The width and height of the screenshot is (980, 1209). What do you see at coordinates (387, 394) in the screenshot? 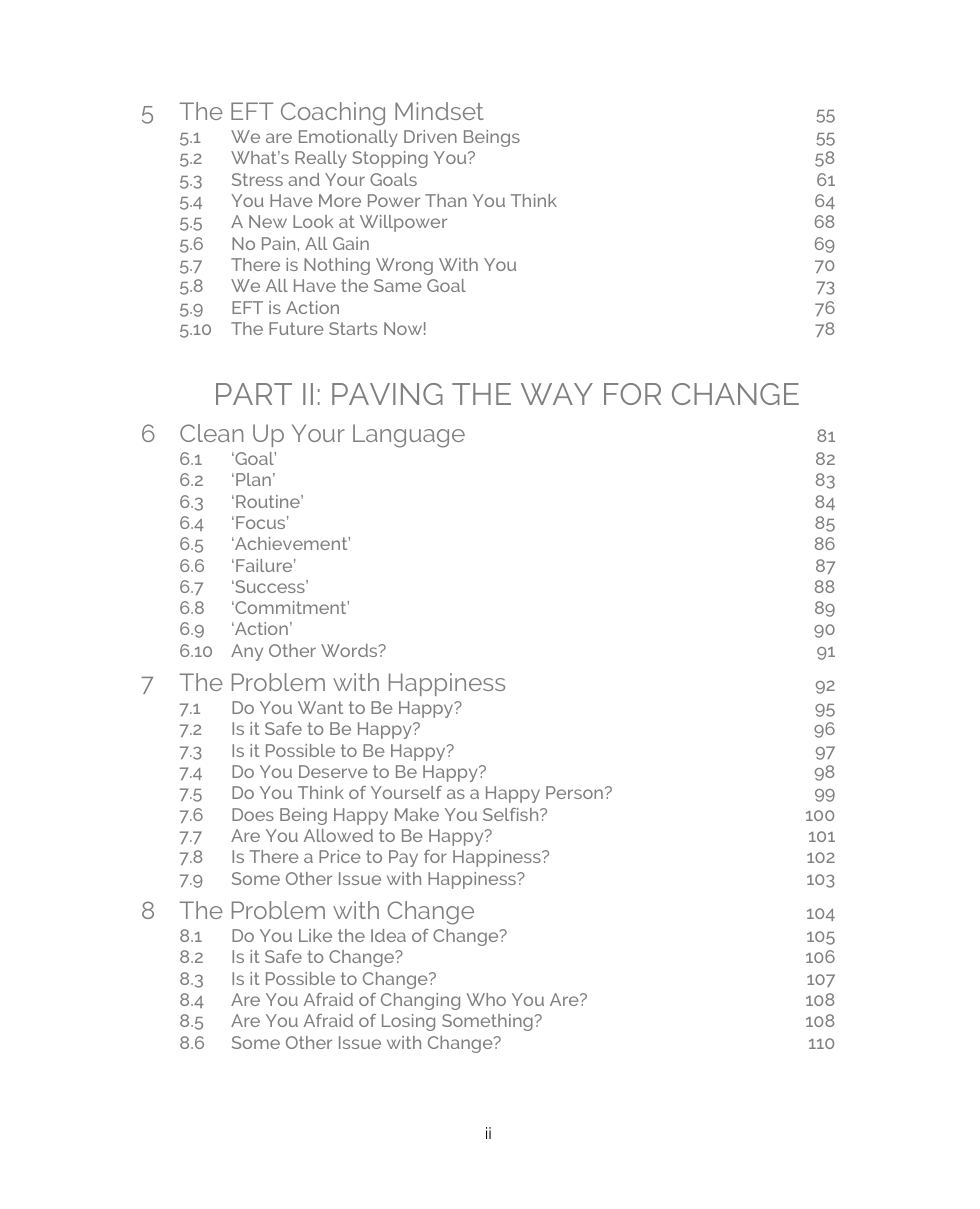
I see `PAVING` at bounding box center [387, 394].
